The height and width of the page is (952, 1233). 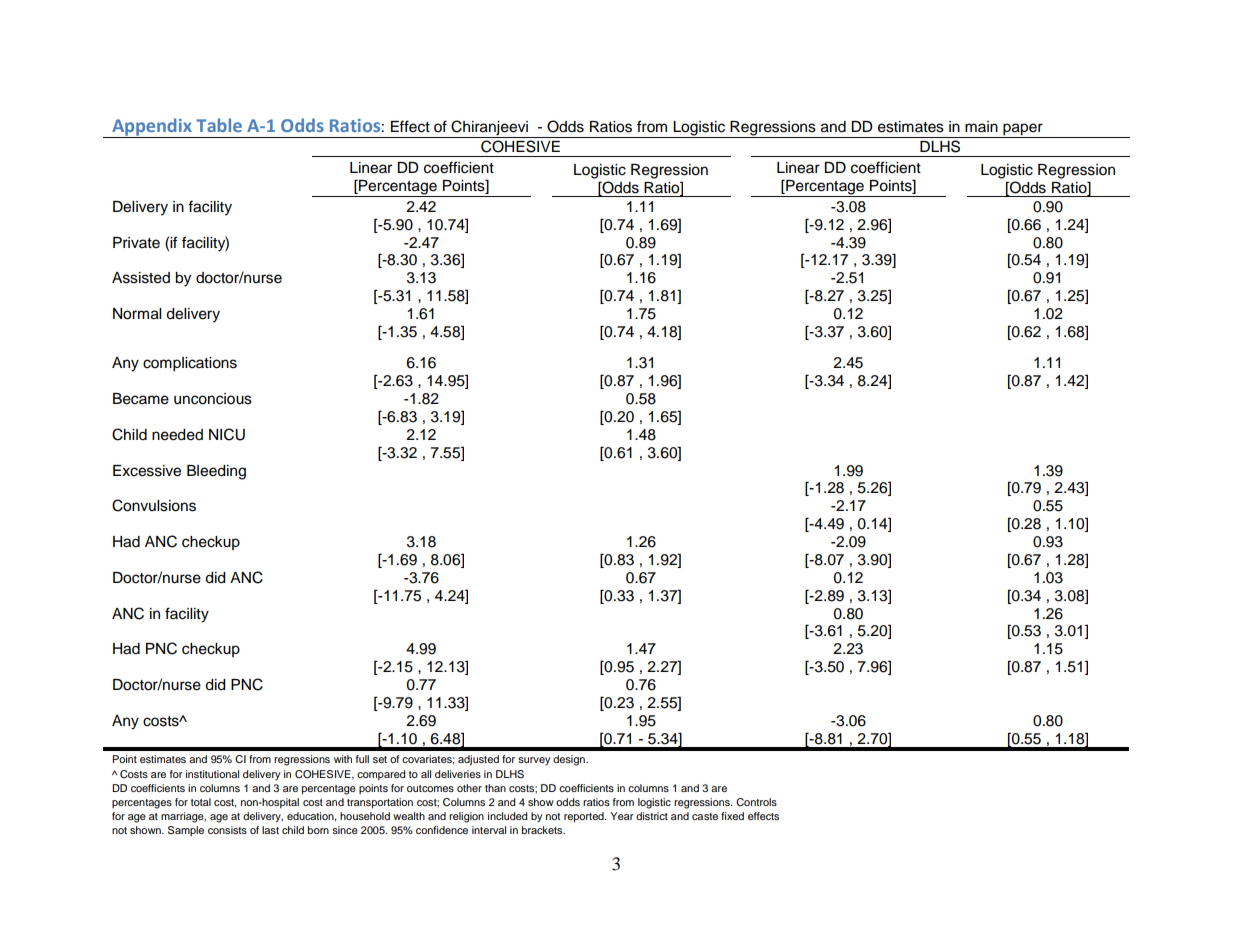 What do you see at coordinates (1023, 129) in the page?
I see `paper` at bounding box center [1023, 129].
